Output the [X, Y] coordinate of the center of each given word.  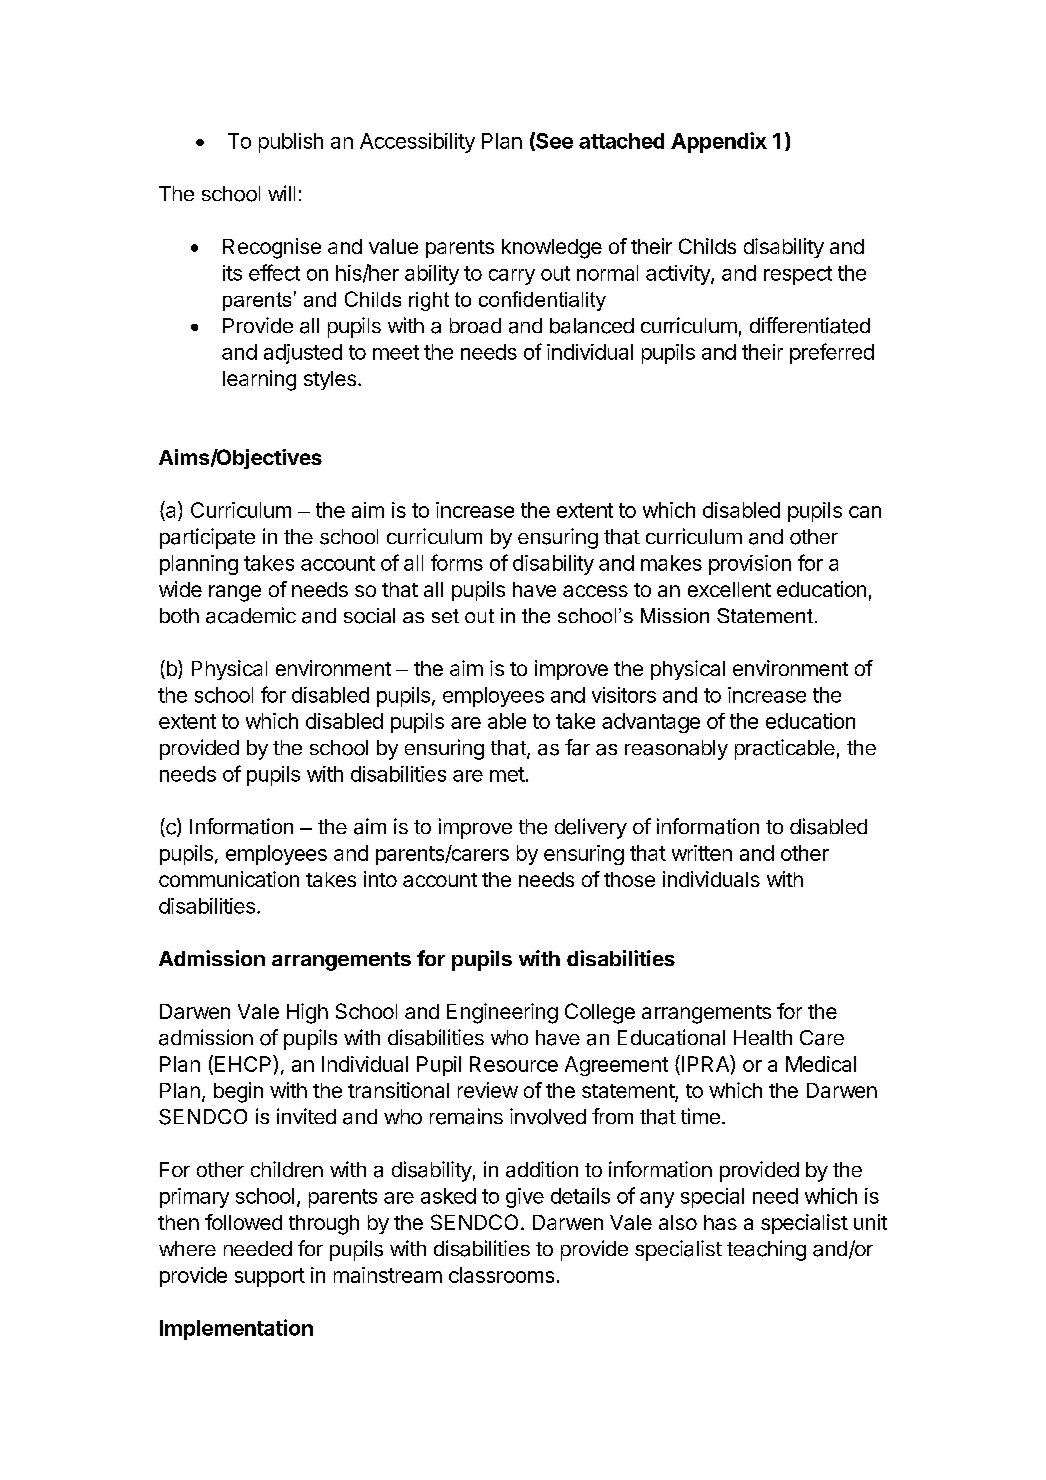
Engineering [502, 1013]
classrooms [501, 1275]
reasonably [676, 750]
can [865, 512]
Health [763, 1038]
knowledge [552, 249]
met [507, 774]
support [270, 1277]
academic [251, 615]
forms [457, 562]
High [307, 1013]
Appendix [719, 142]
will [281, 193]
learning [259, 380]
